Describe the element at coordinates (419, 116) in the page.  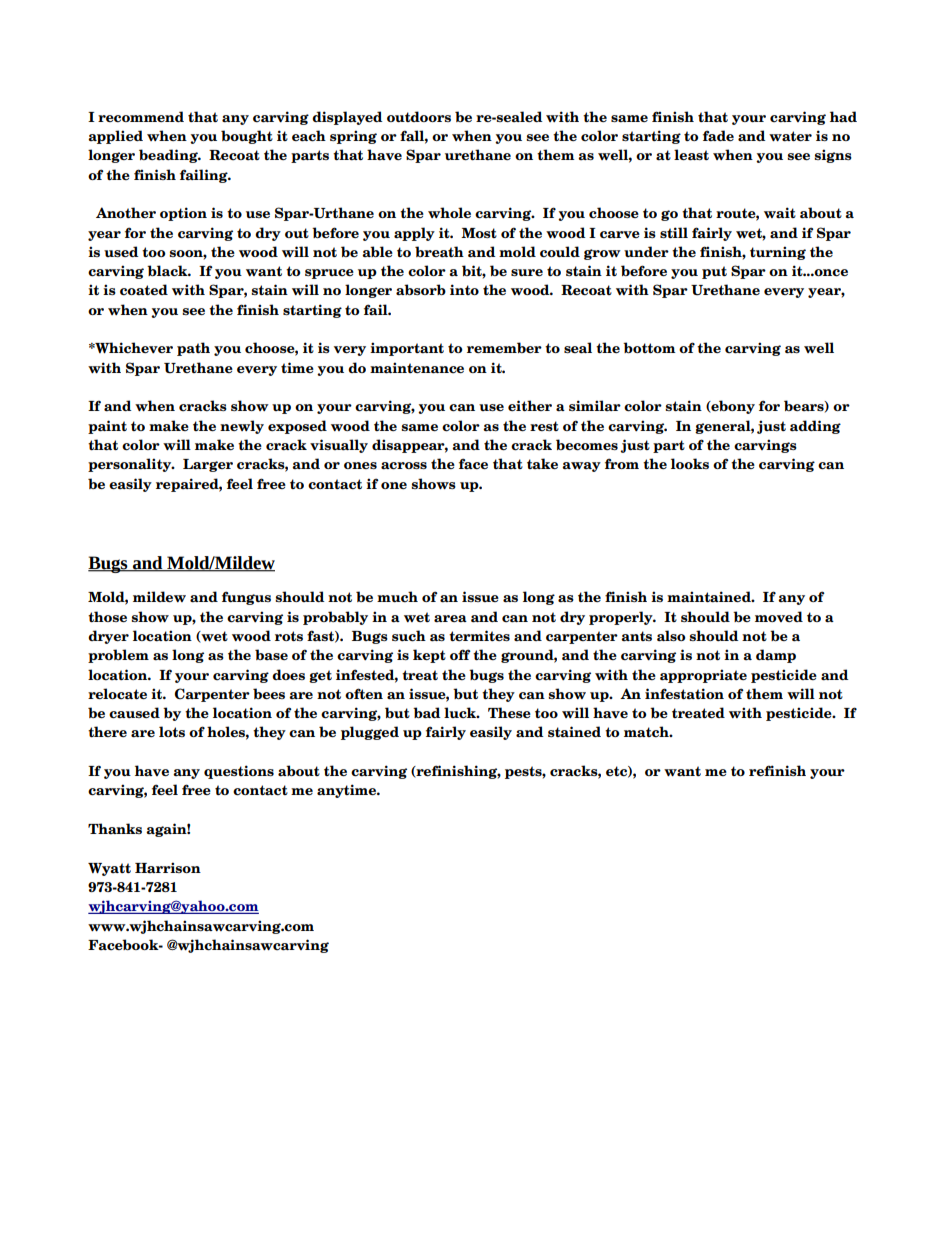
I see `outdoors` at that location.
